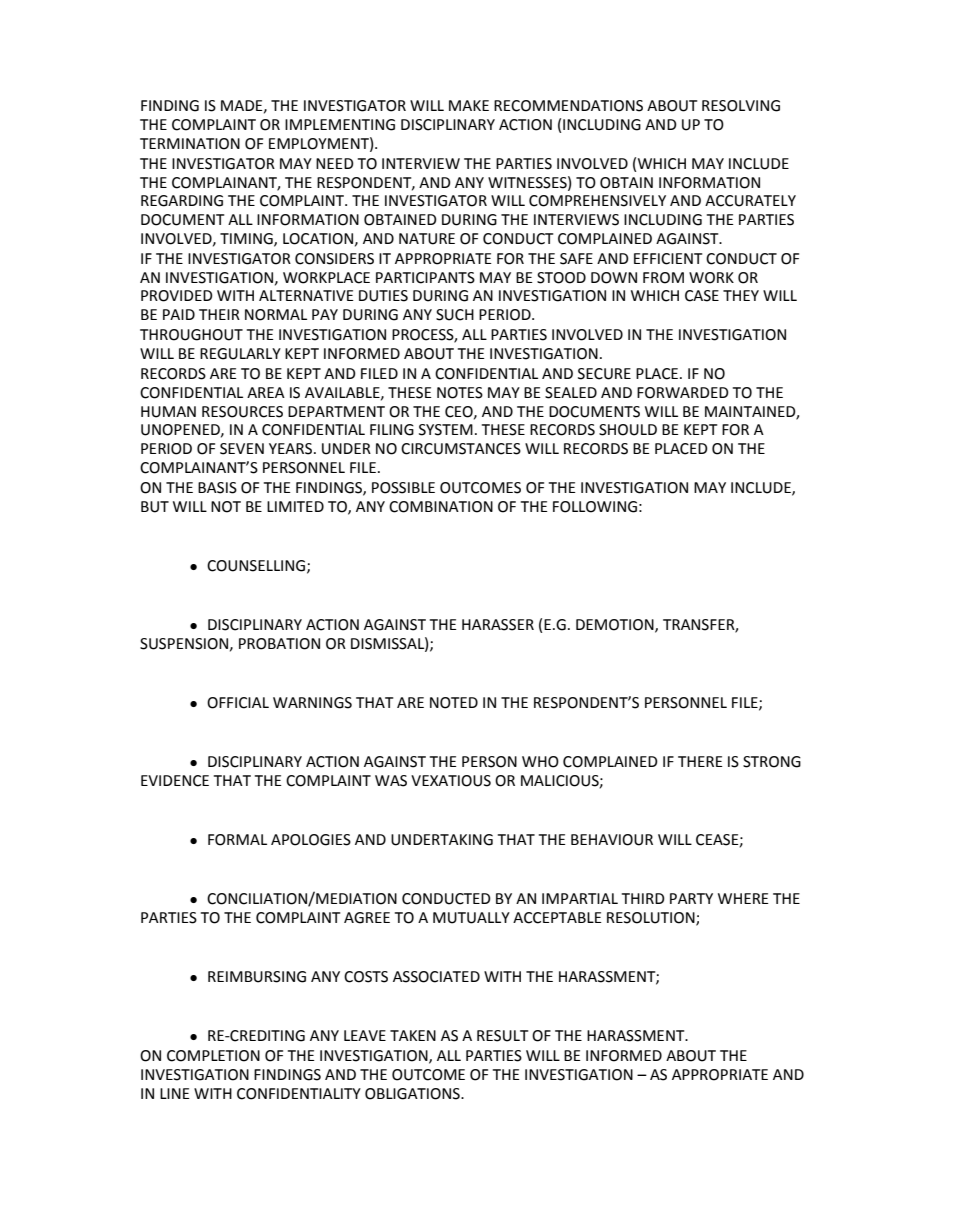  I want to click on WAS, so click(391, 781).
